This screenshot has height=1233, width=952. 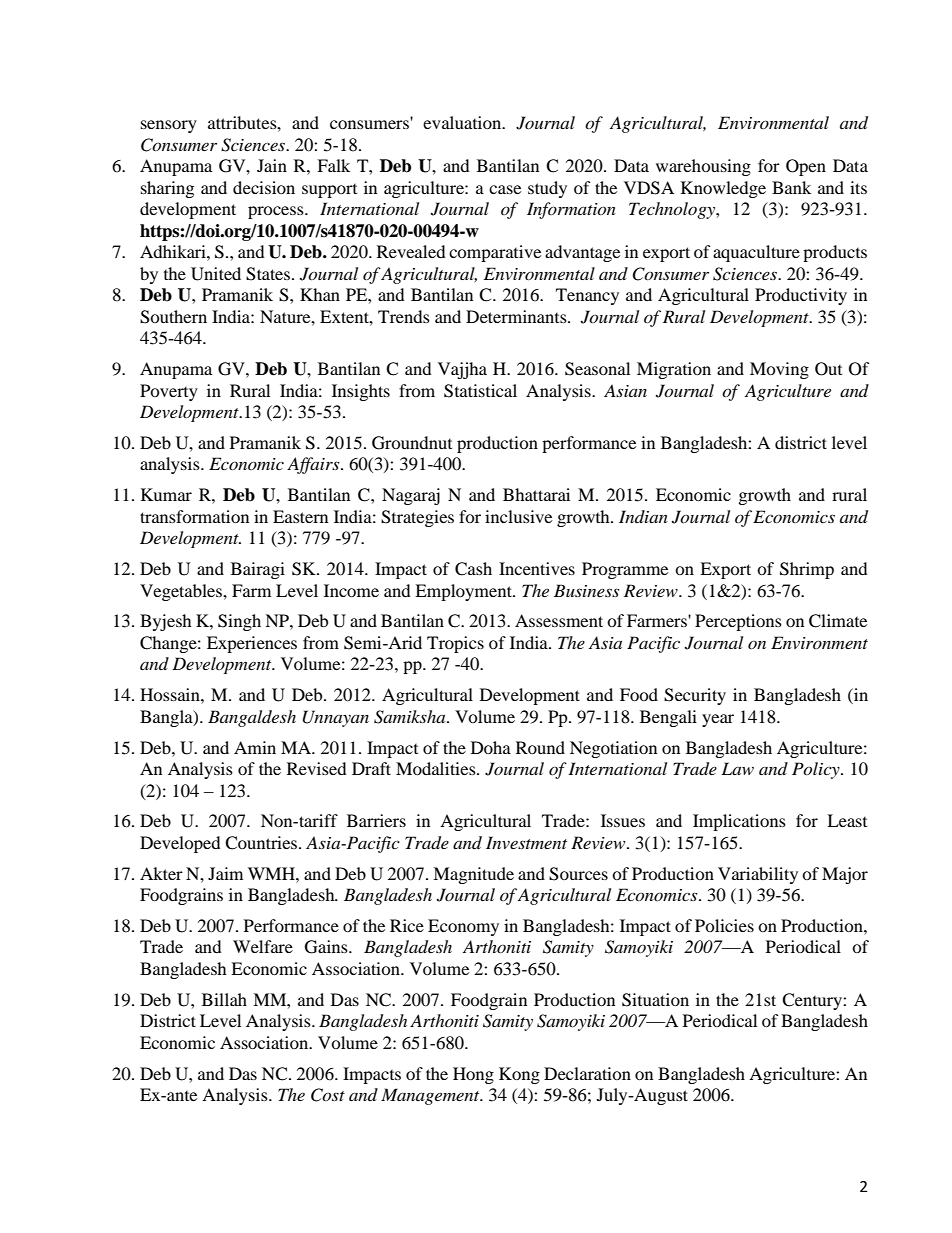 What do you see at coordinates (272, 165) in the screenshot?
I see `Jain` at bounding box center [272, 165].
